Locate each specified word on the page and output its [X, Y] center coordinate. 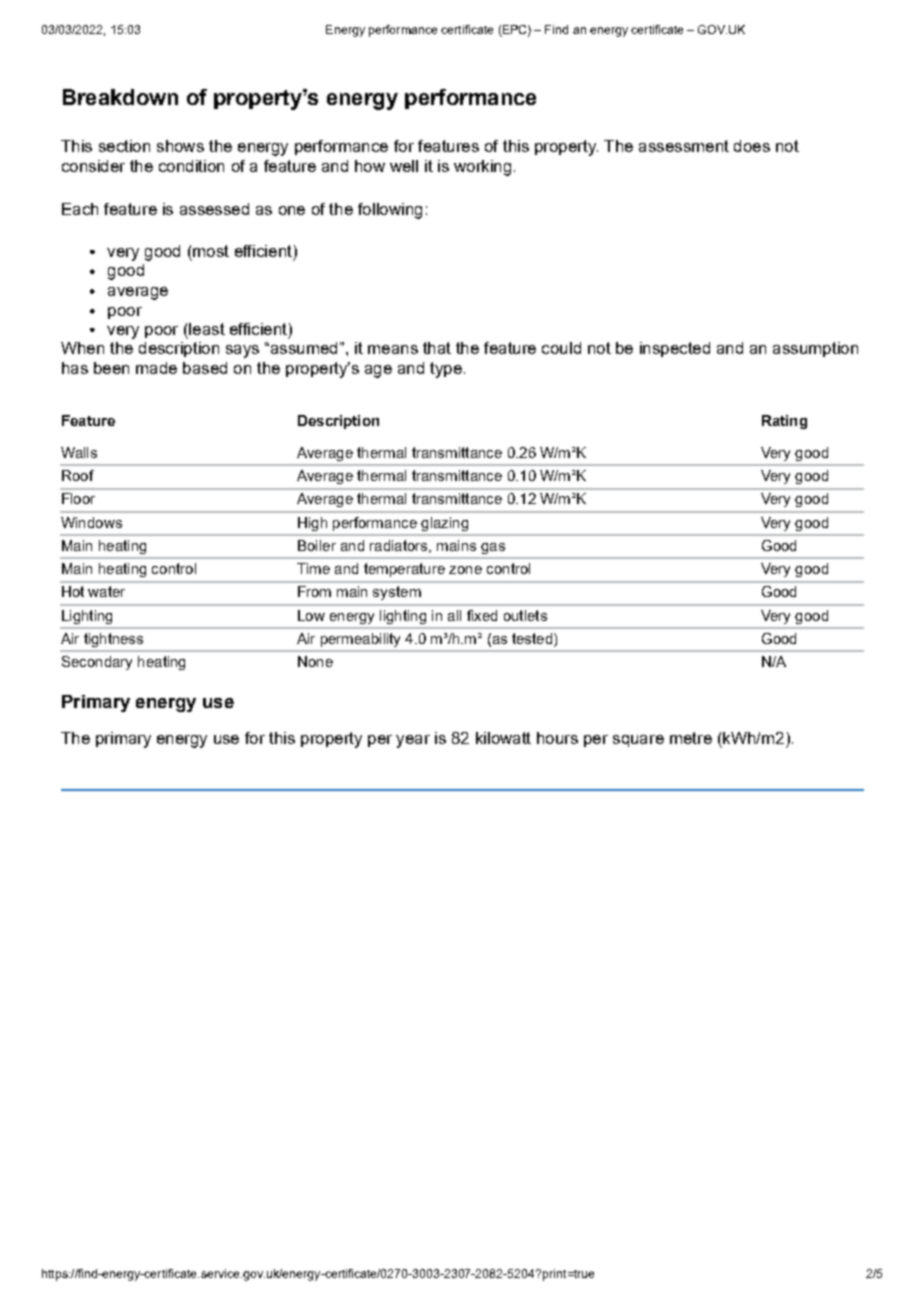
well [404, 166]
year [413, 741]
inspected [675, 349]
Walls [79, 452]
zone [465, 570]
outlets [525, 615]
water [106, 591]
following [390, 211]
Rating [784, 422]
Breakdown [120, 97]
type [446, 370]
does [752, 146]
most [211, 251]
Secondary [97, 663]
